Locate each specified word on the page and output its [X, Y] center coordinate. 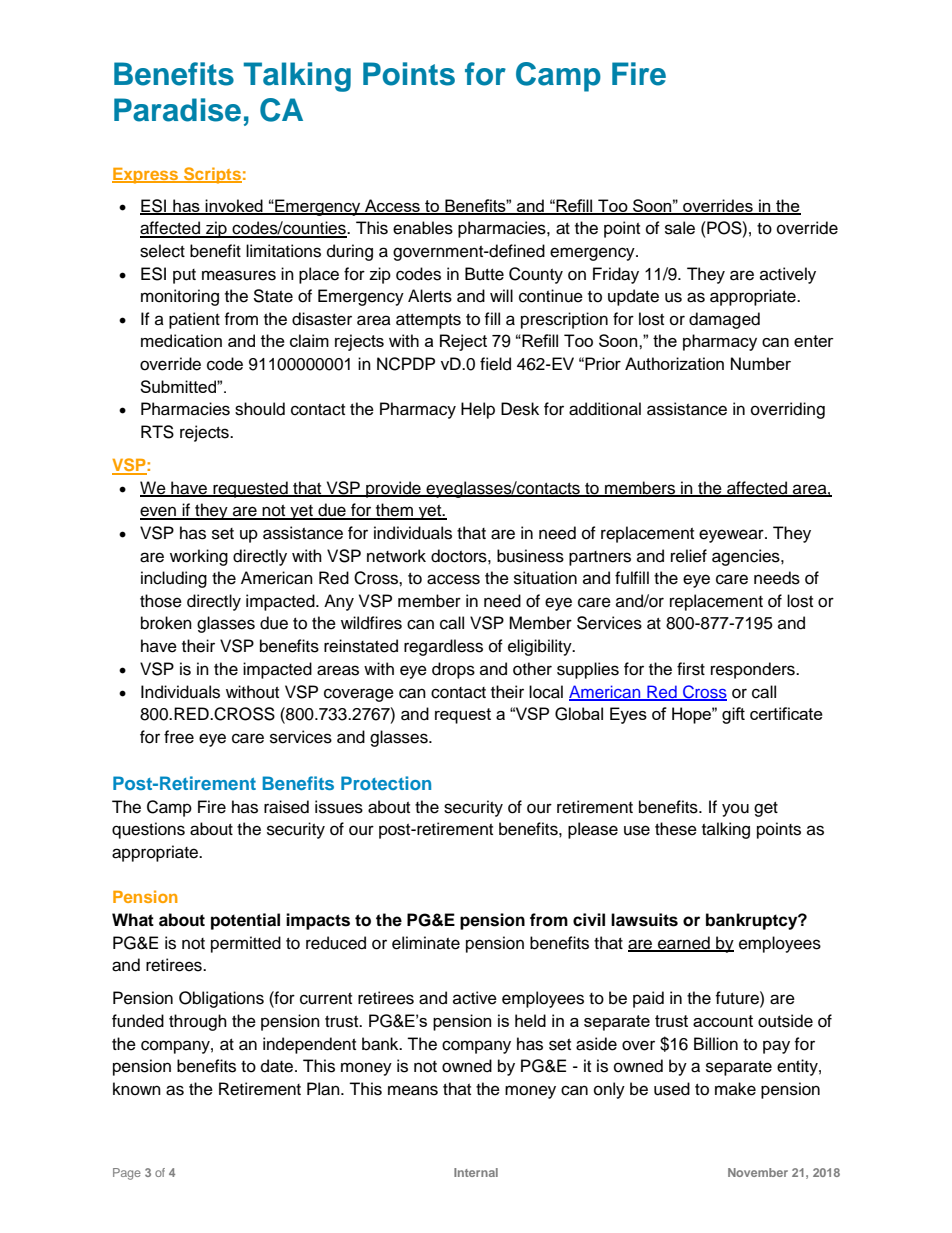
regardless [443, 647]
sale [680, 228]
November [758, 1172]
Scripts [212, 175]
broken [166, 623]
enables [423, 228]
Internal [476, 1172]
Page [127, 1174]
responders [754, 670]
